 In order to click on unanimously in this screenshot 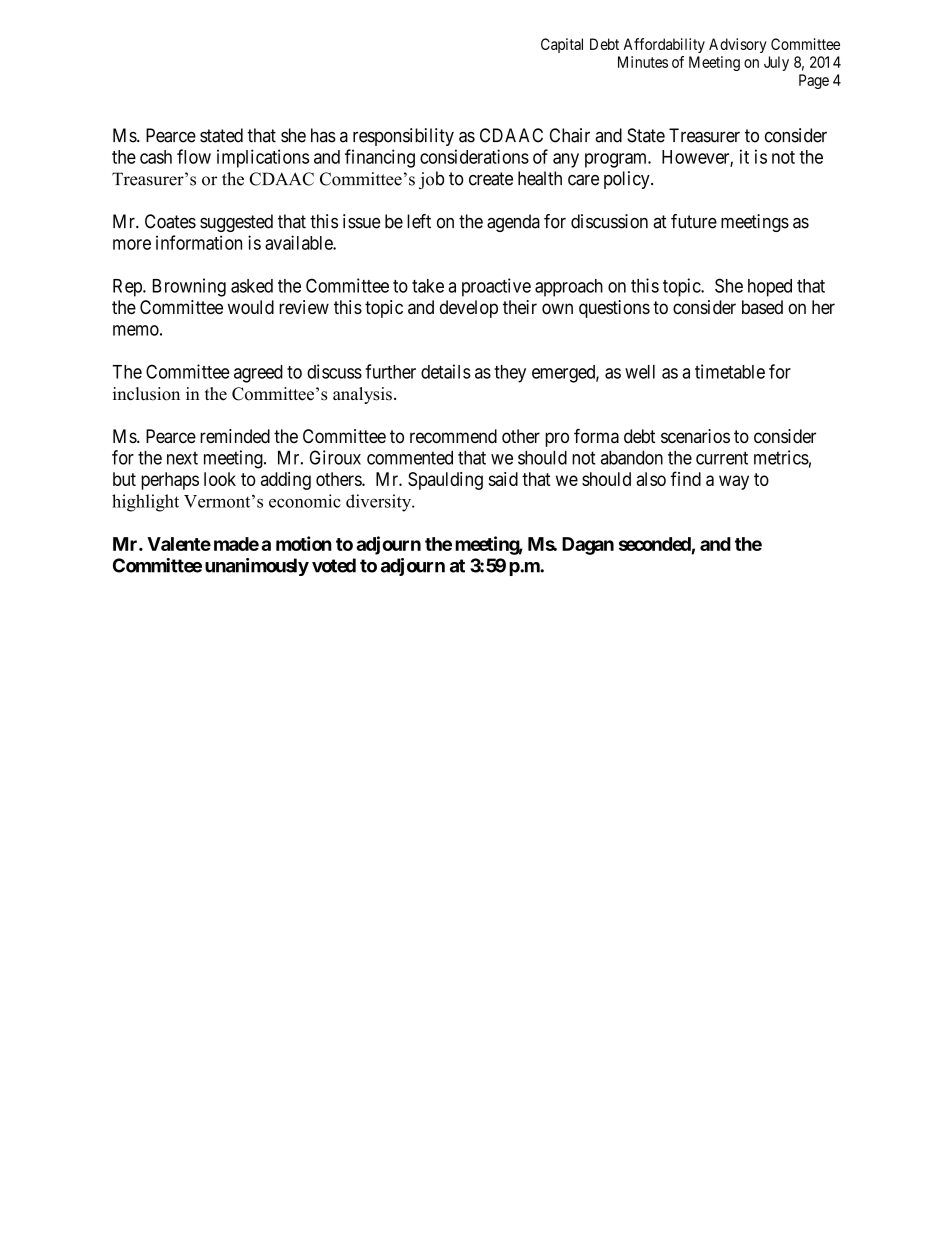, I will do `click(257, 567)`.
